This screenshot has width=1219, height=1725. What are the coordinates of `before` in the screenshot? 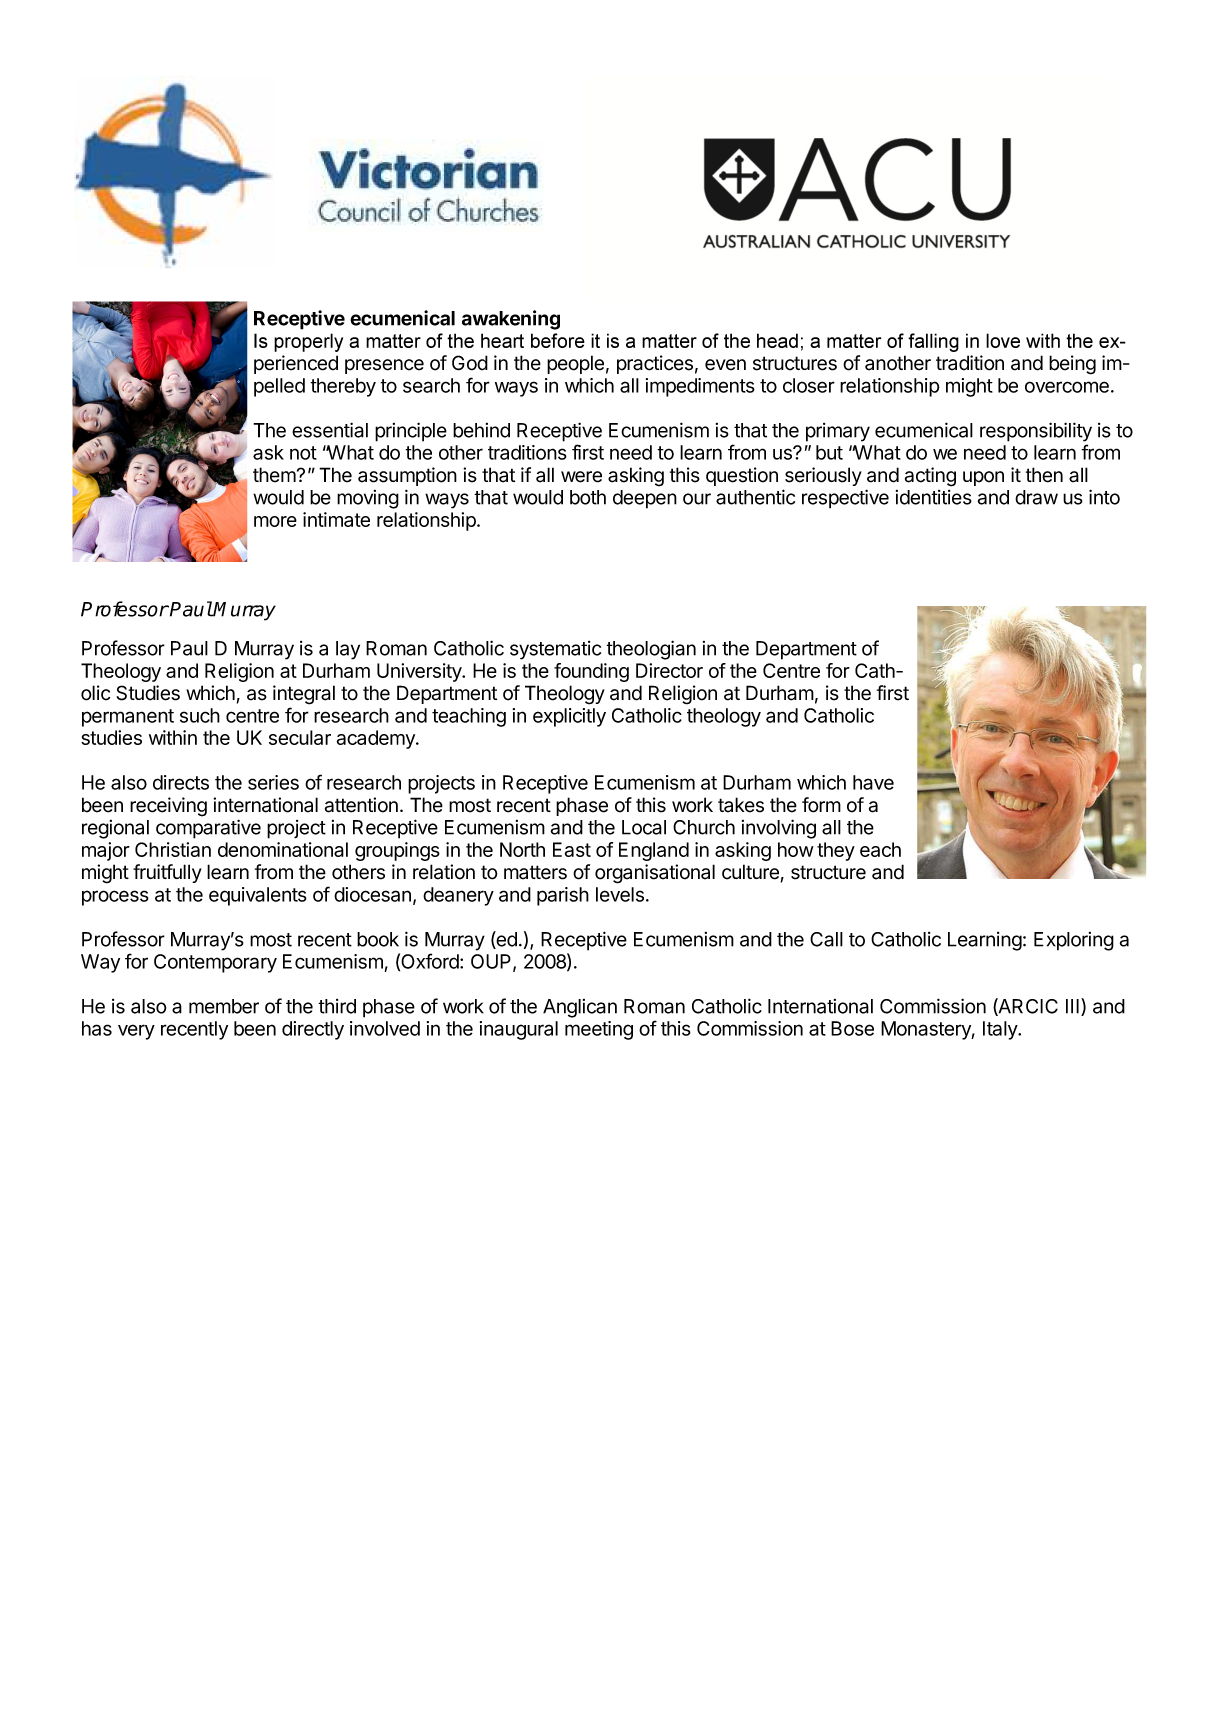 It's located at (558, 340).
